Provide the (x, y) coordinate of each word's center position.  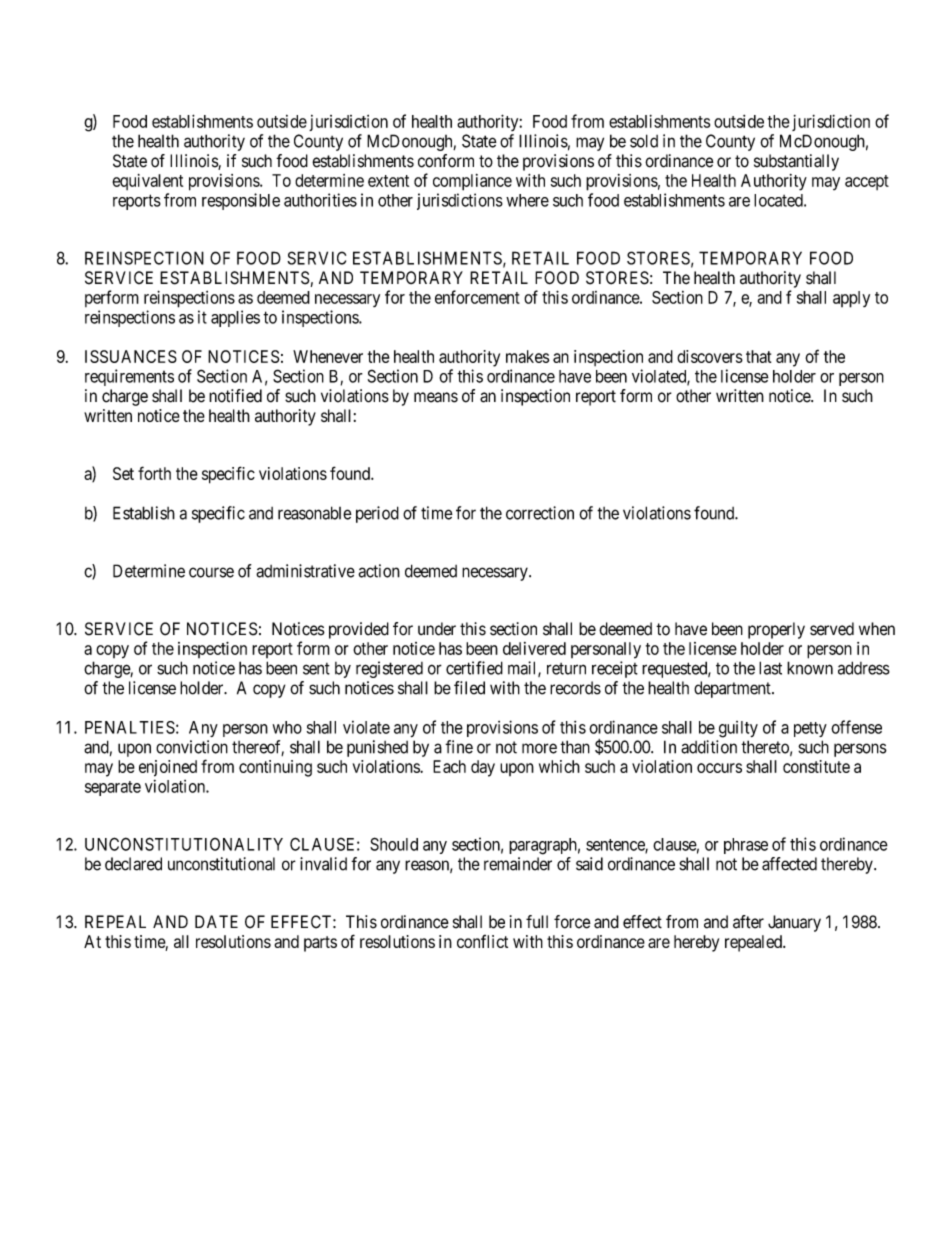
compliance (472, 182)
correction (540, 513)
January (794, 923)
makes (527, 356)
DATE (216, 921)
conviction (192, 747)
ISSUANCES (131, 356)
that (758, 356)
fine (459, 747)
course (211, 572)
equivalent (147, 182)
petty (810, 729)
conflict (482, 941)
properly (776, 630)
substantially (796, 162)
